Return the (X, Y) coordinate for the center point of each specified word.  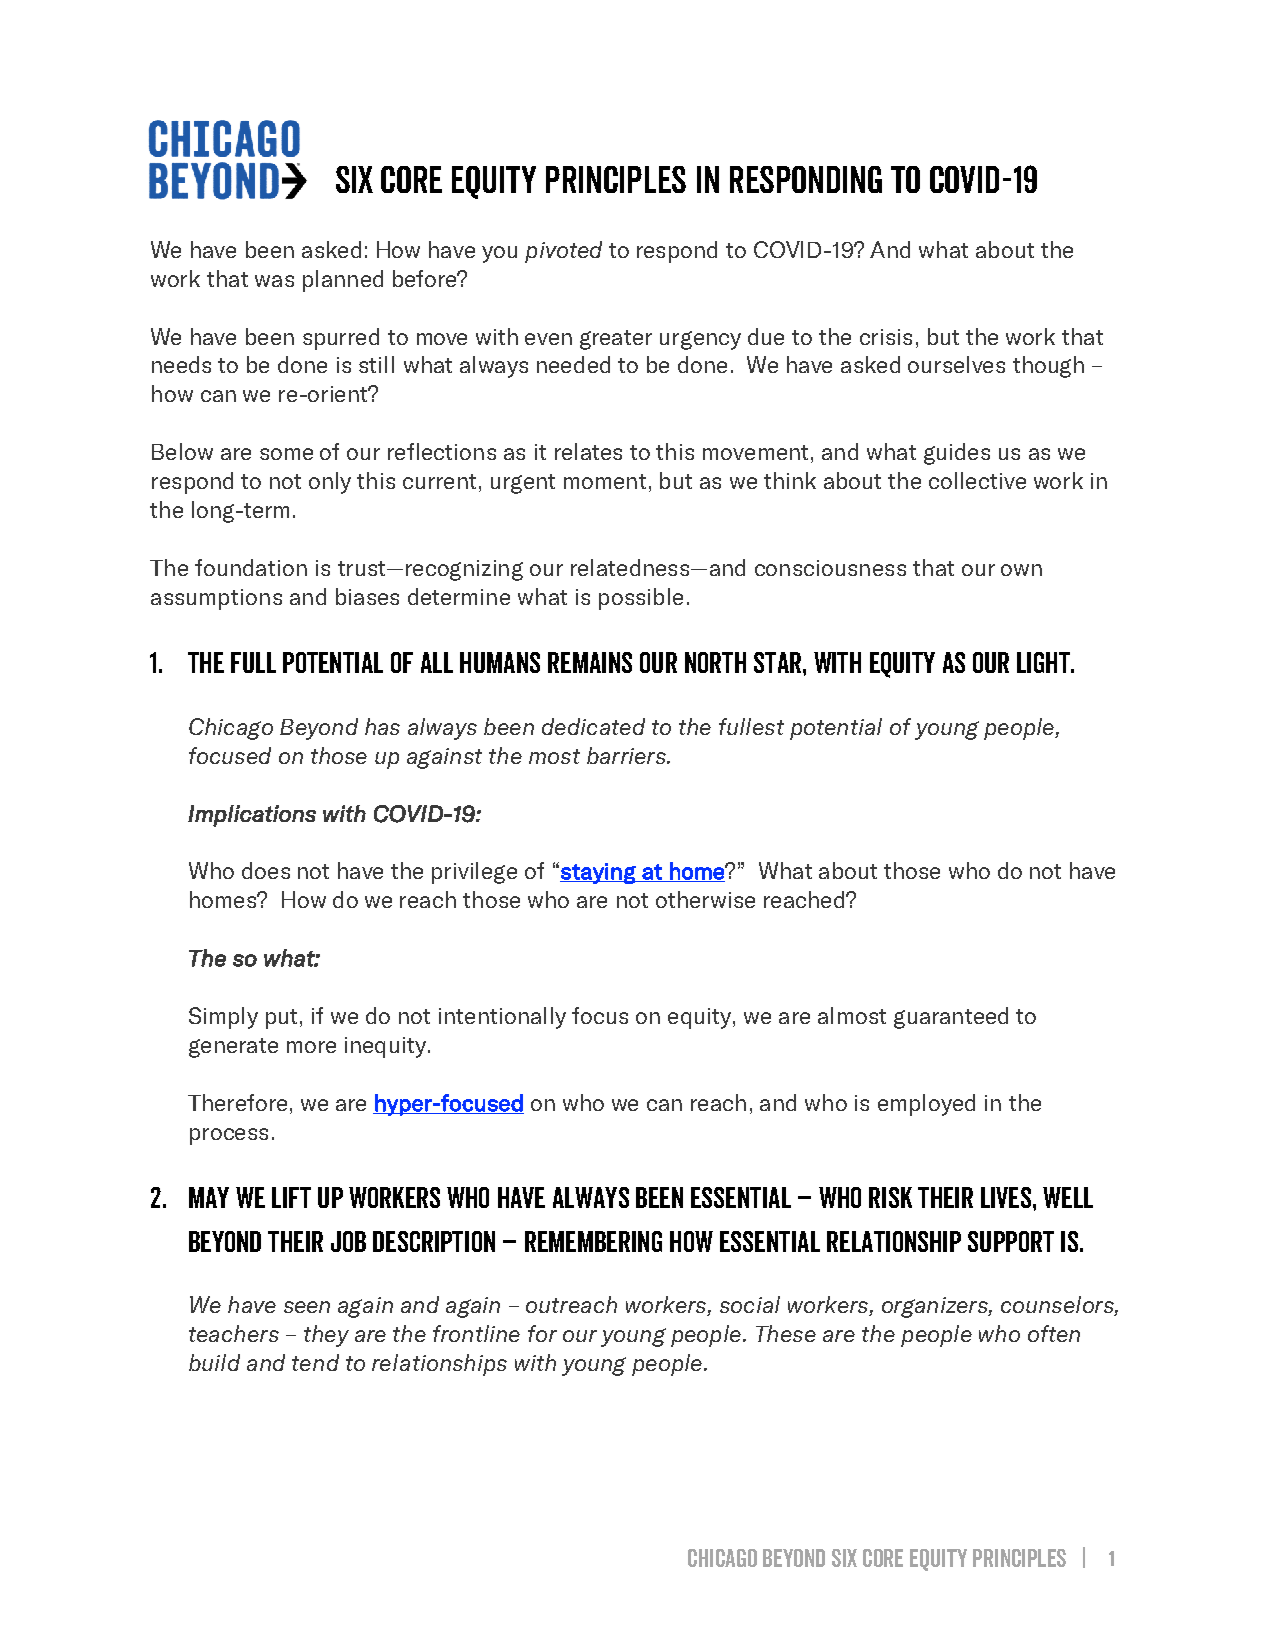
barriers (627, 755)
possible (641, 599)
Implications (252, 816)
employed (926, 1105)
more (311, 1047)
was (274, 281)
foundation (251, 567)
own (1021, 570)
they (326, 1336)
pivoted (563, 252)
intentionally (502, 1018)
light (1044, 662)
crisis (886, 337)
